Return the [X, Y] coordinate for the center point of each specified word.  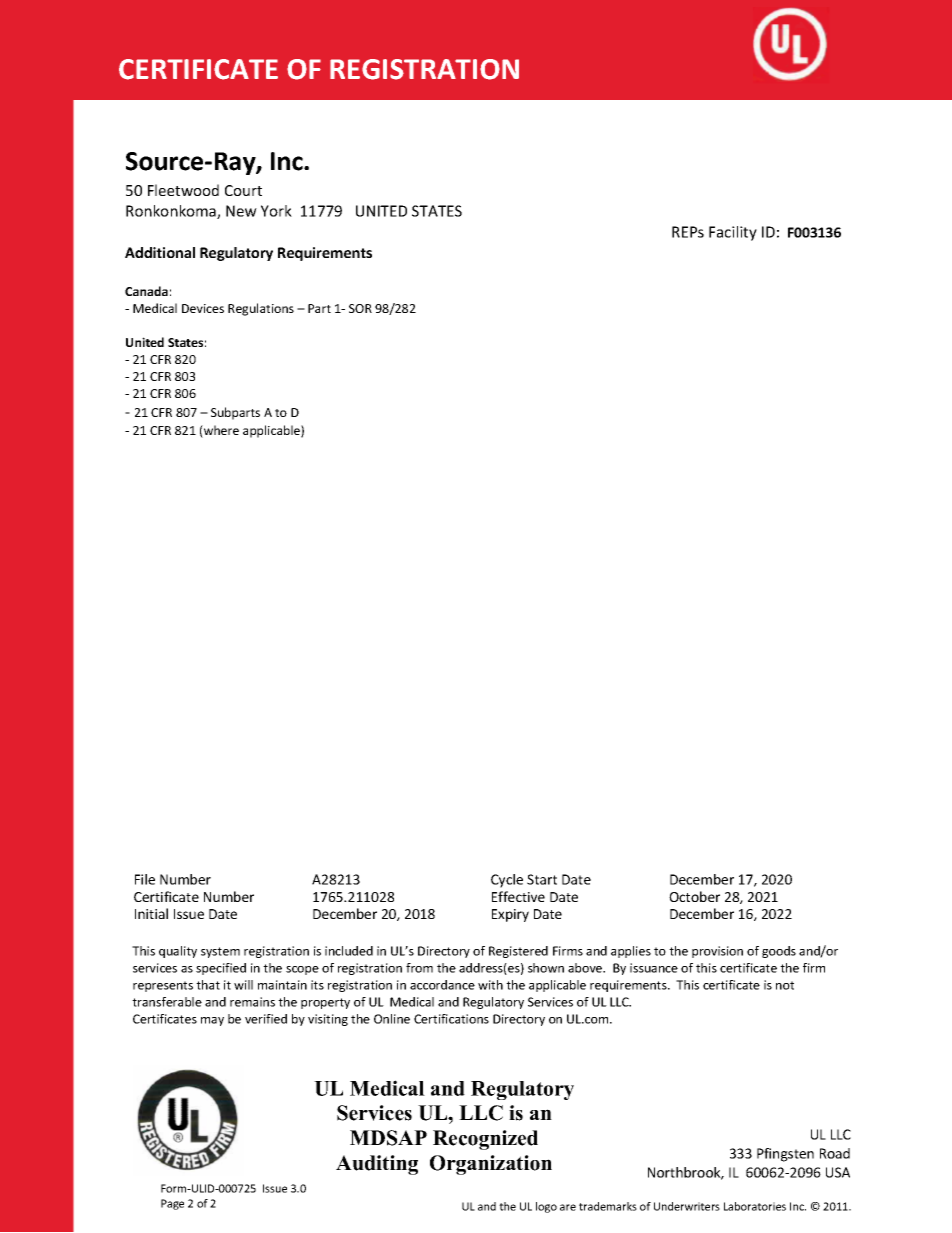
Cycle [507, 881]
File [145, 879]
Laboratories [755, 1206]
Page [172, 1204]
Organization [491, 1165]
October [694, 896]
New [241, 211]
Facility [733, 233]
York [276, 211]
